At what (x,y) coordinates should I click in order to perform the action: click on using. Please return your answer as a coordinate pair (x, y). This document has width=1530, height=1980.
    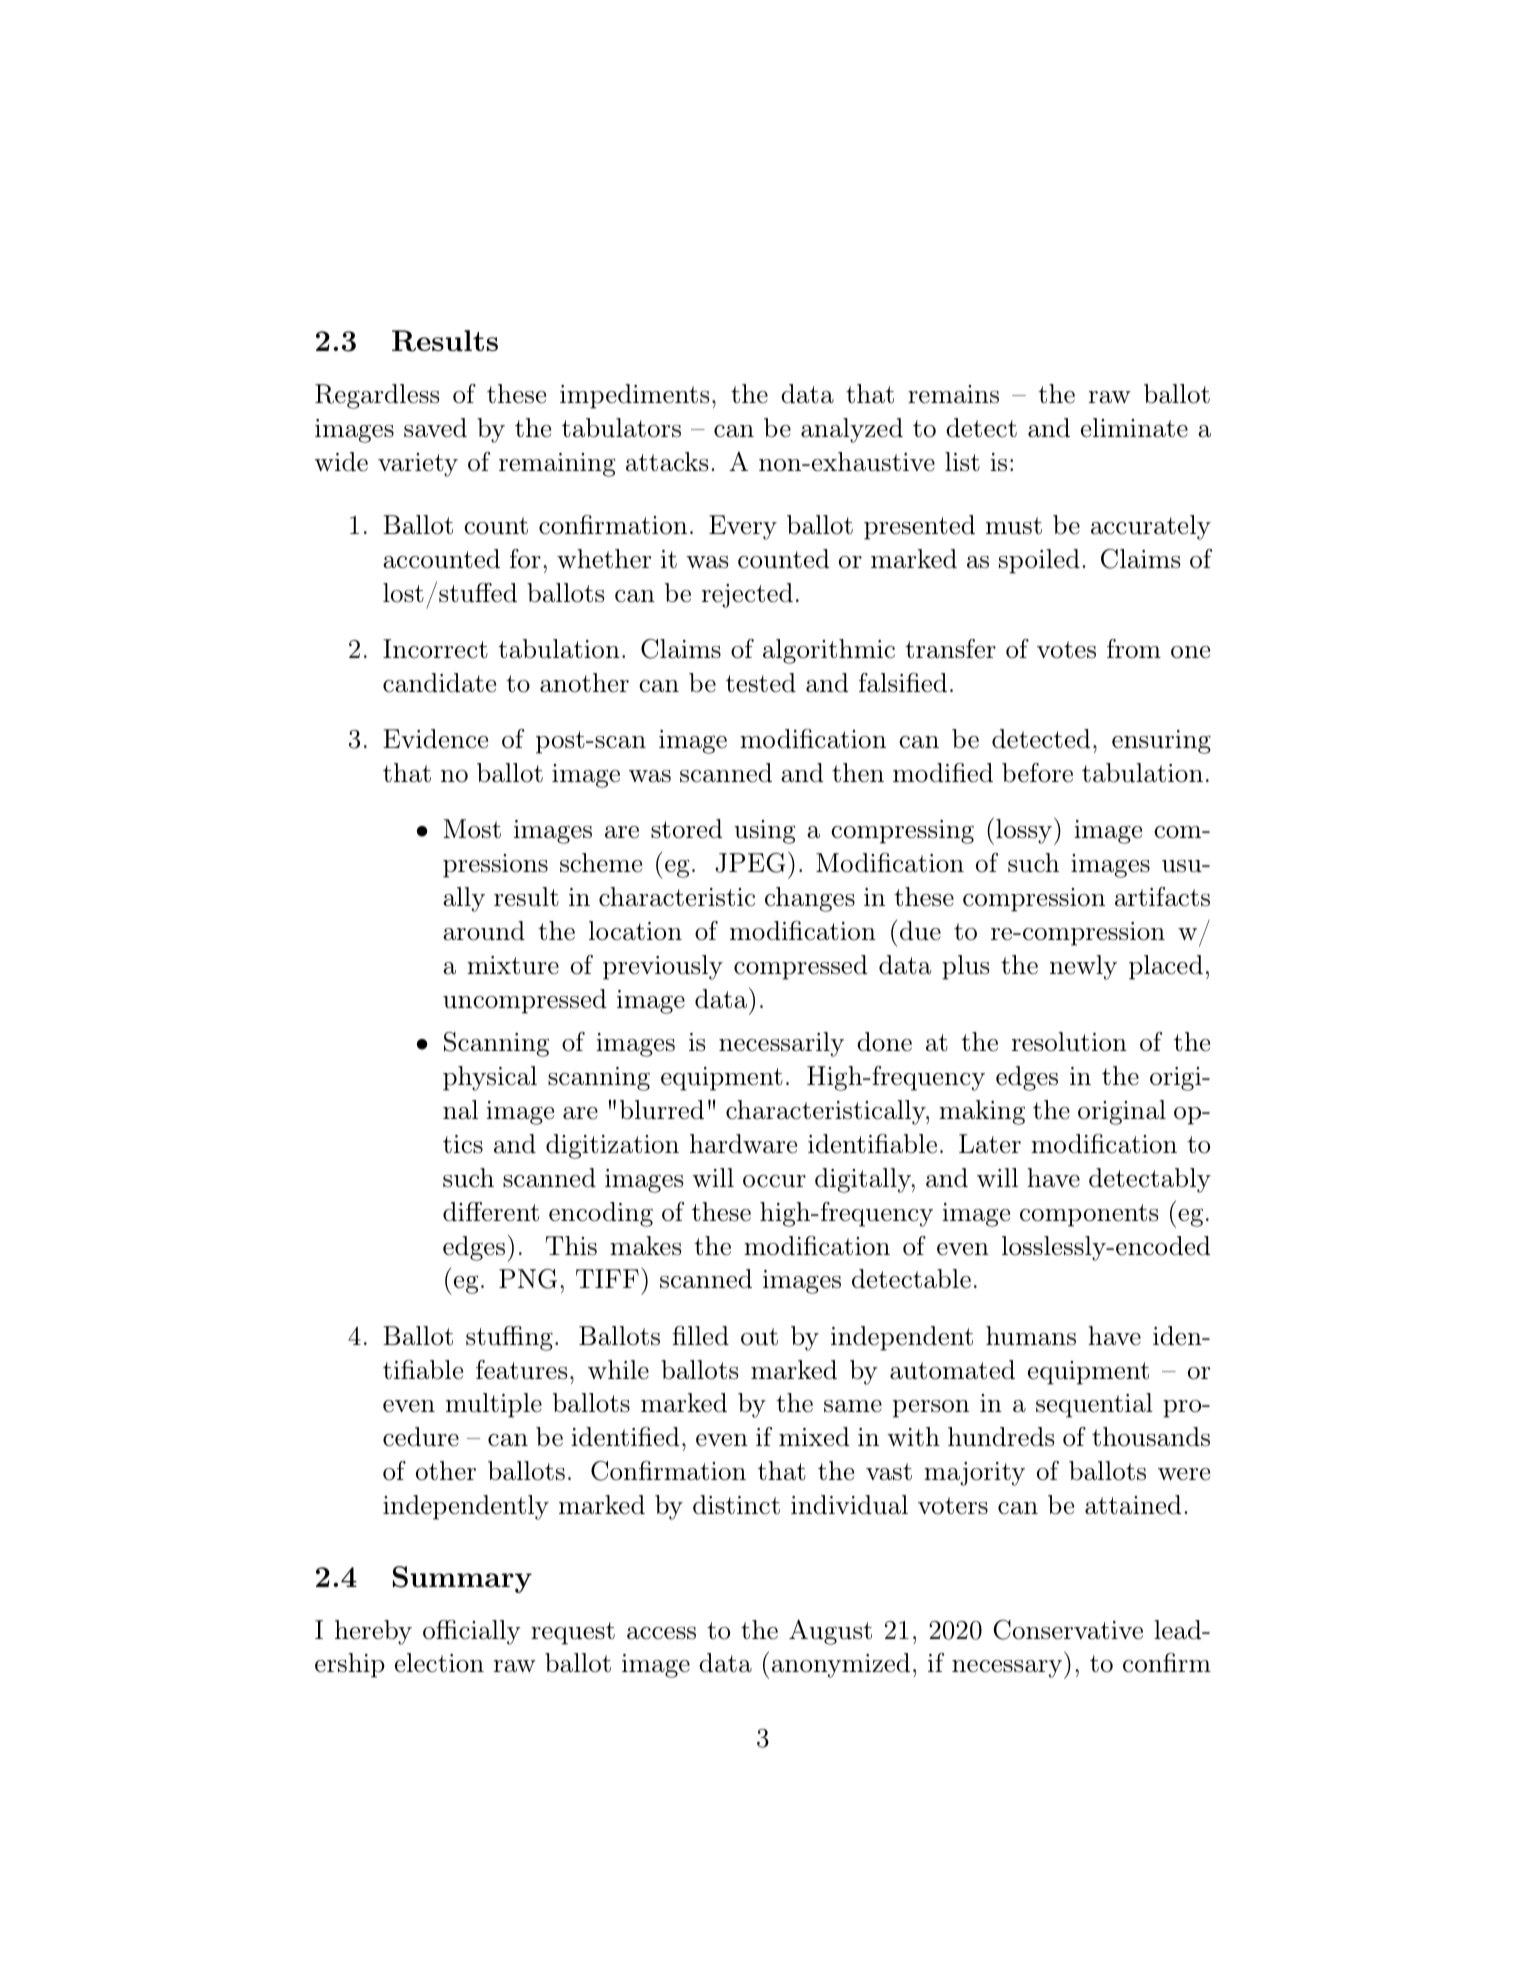
    Looking at the image, I should click on (764, 832).
